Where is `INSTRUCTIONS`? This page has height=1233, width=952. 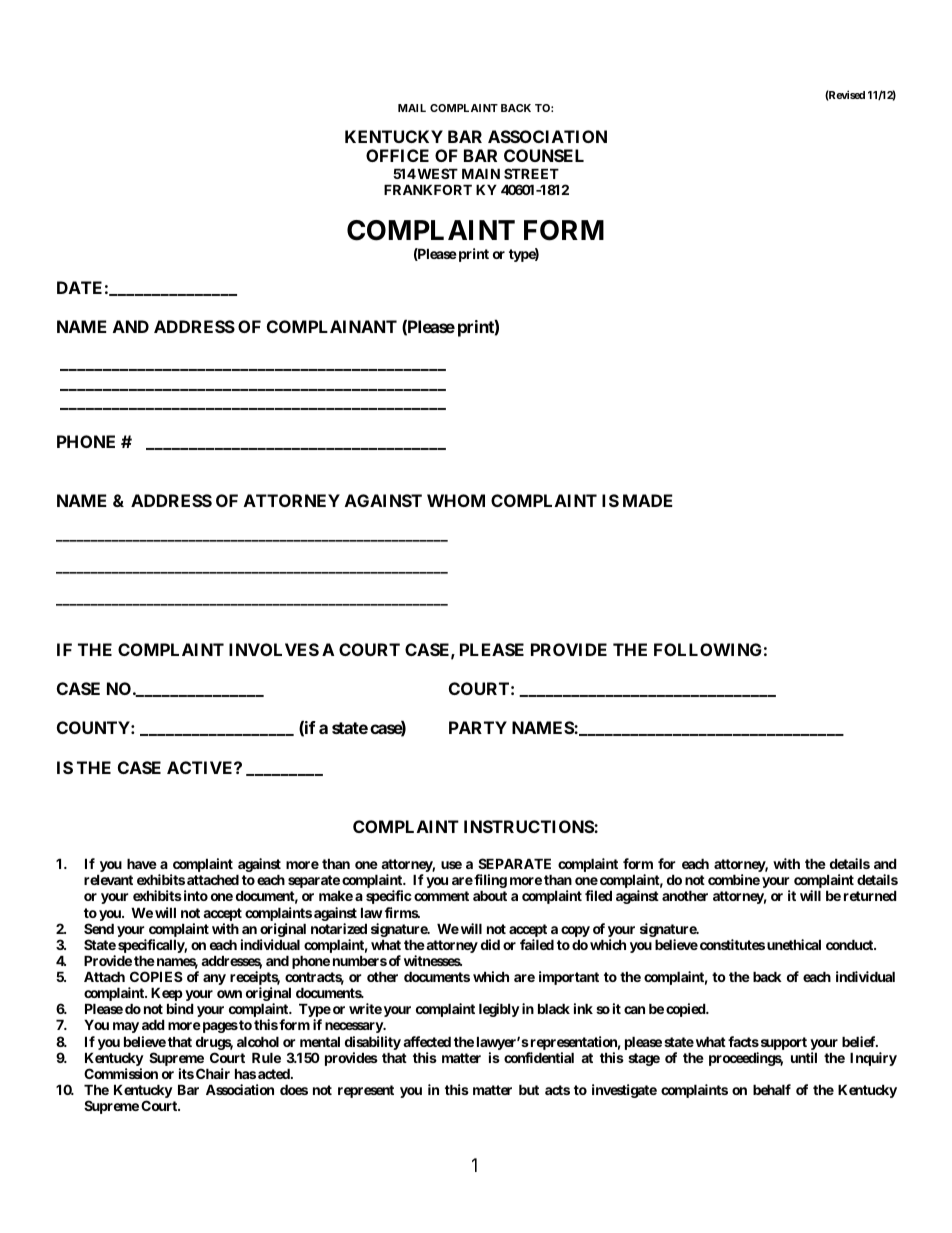 INSTRUCTIONS is located at coordinates (529, 826).
